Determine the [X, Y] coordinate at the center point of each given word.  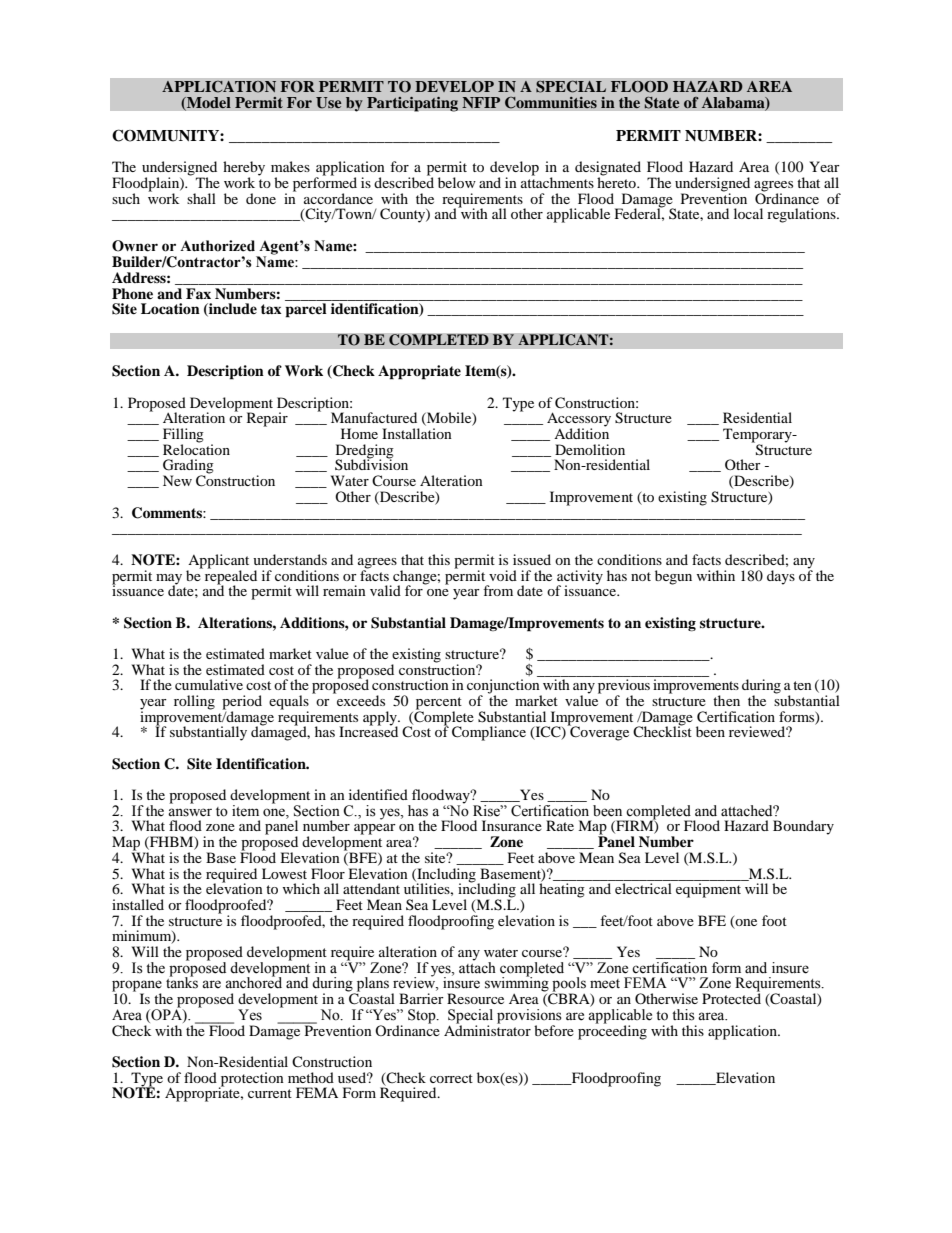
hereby [244, 169]
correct [451, 1078]
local [748, 213]
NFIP [481, 103]
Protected [731, 997]
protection [251, 1080]
